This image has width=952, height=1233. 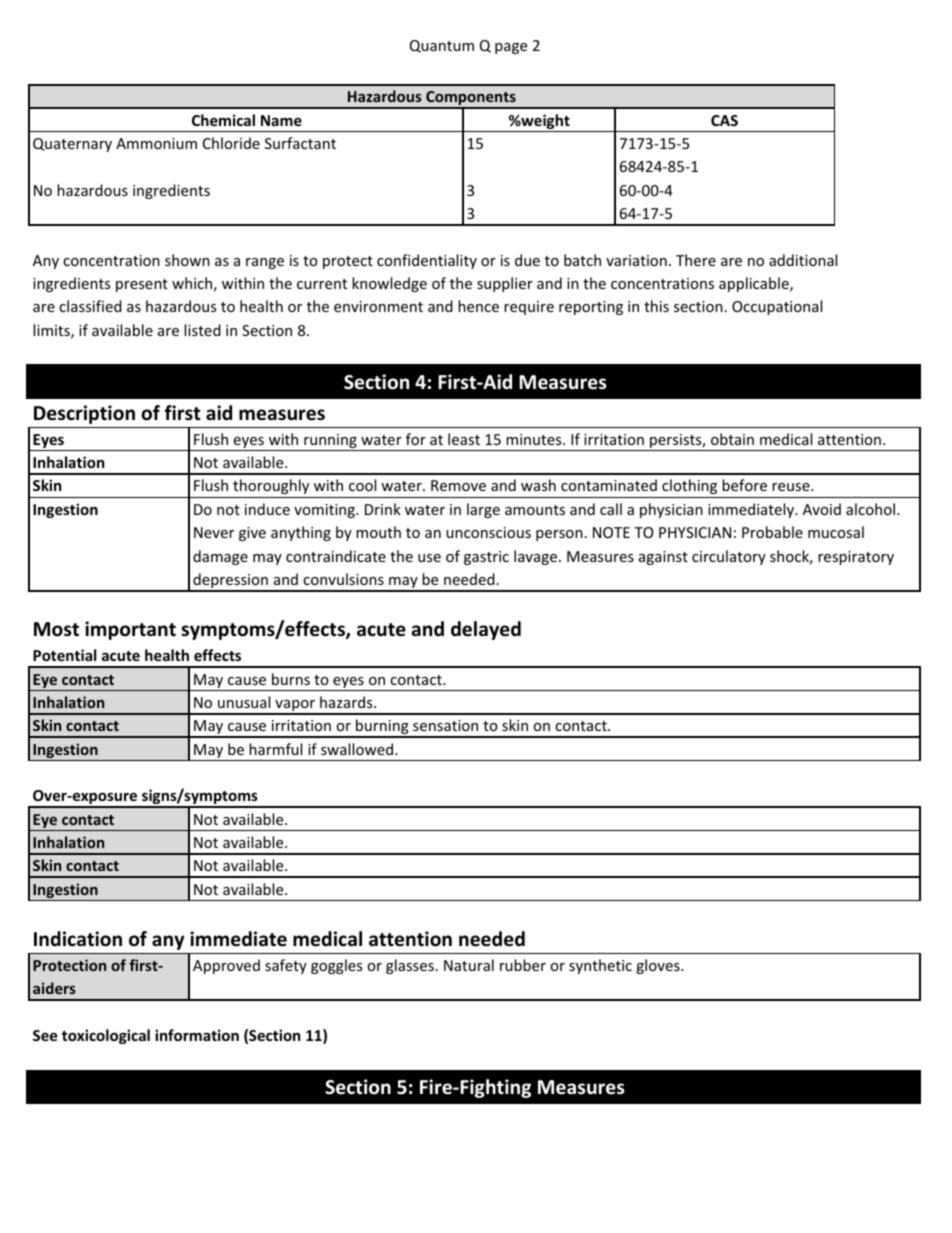 I want to click on CAS, so click(x=724, y=120).
